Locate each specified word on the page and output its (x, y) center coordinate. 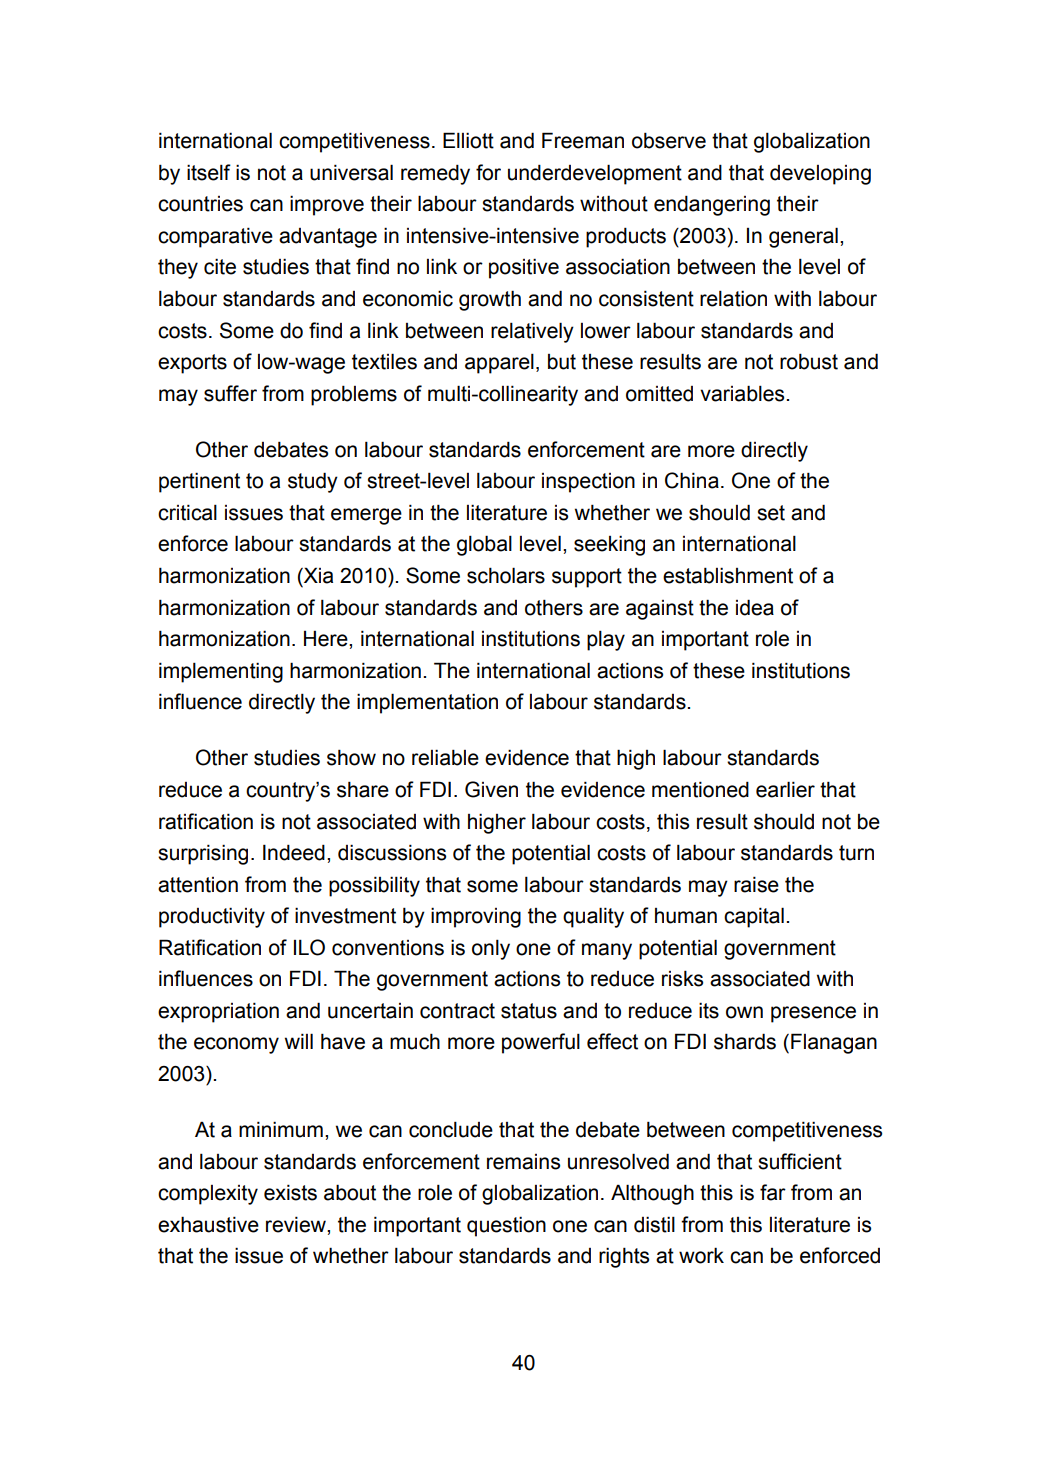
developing (820, 175)
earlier (785, 789)
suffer (230, 393)
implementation (427, 703)
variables (743, 393)
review (297, 1224)
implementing (221, 672)
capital (754, 917)
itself (209, 172)
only (491, 949)
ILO (309, 947)
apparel (499, 363)
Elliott (468, 140)
